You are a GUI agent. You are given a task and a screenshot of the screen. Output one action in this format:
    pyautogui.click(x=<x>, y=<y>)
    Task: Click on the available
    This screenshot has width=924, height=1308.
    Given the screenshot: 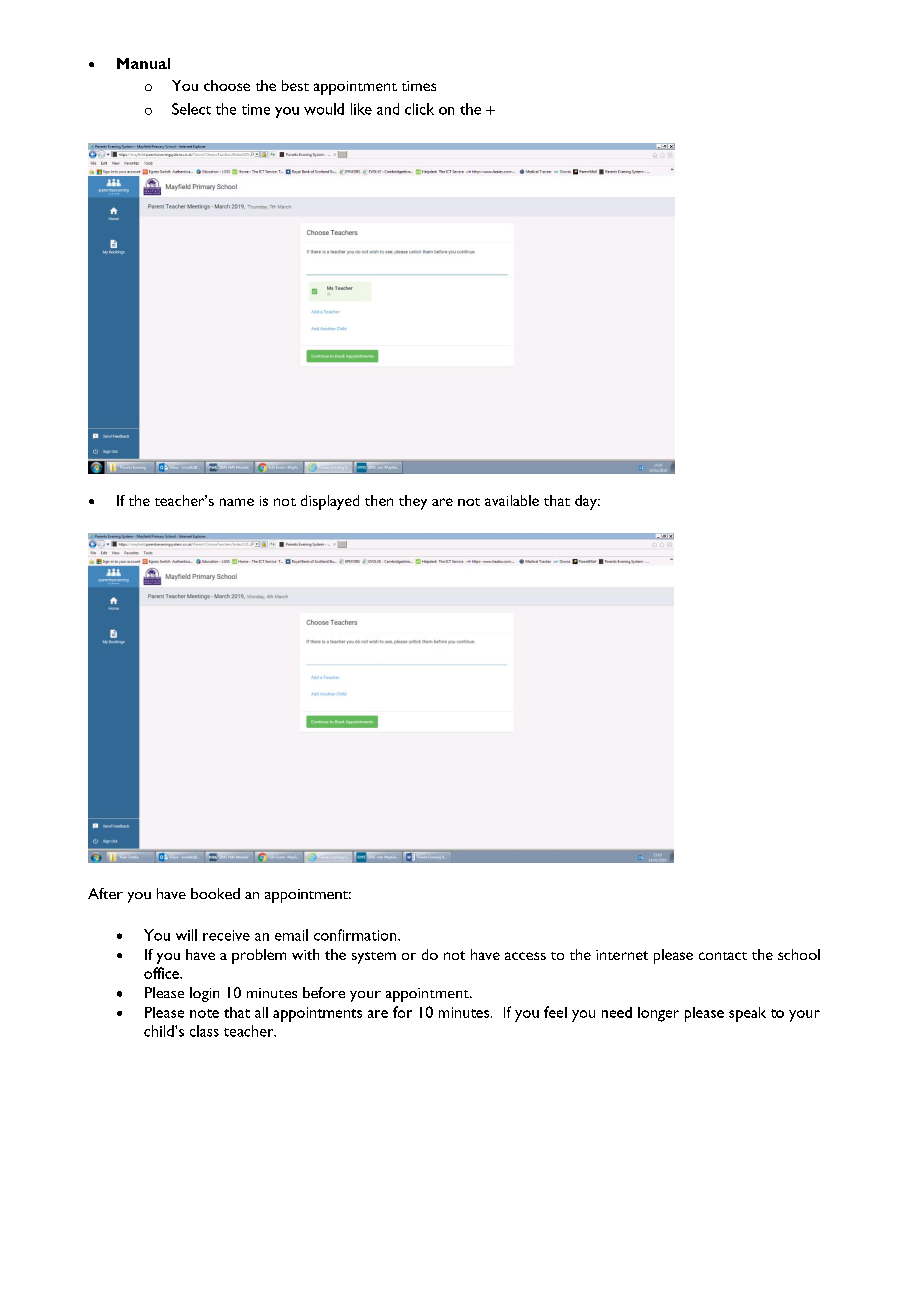 What is the action you would take?
    pyautogui.click(x=512, y=500)
